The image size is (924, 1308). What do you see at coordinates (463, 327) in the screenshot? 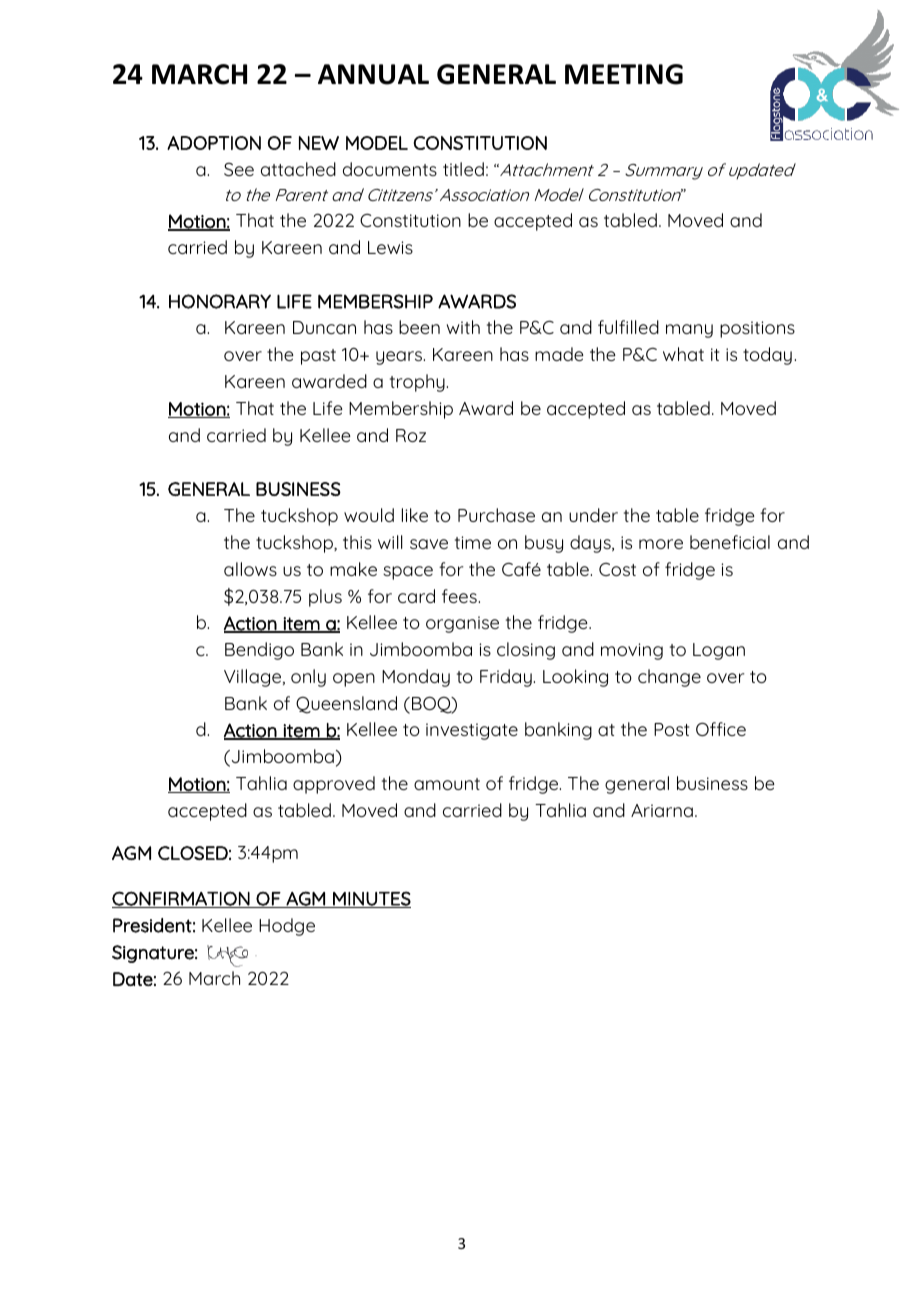
I see `with` at bounding box center [463, 327].
